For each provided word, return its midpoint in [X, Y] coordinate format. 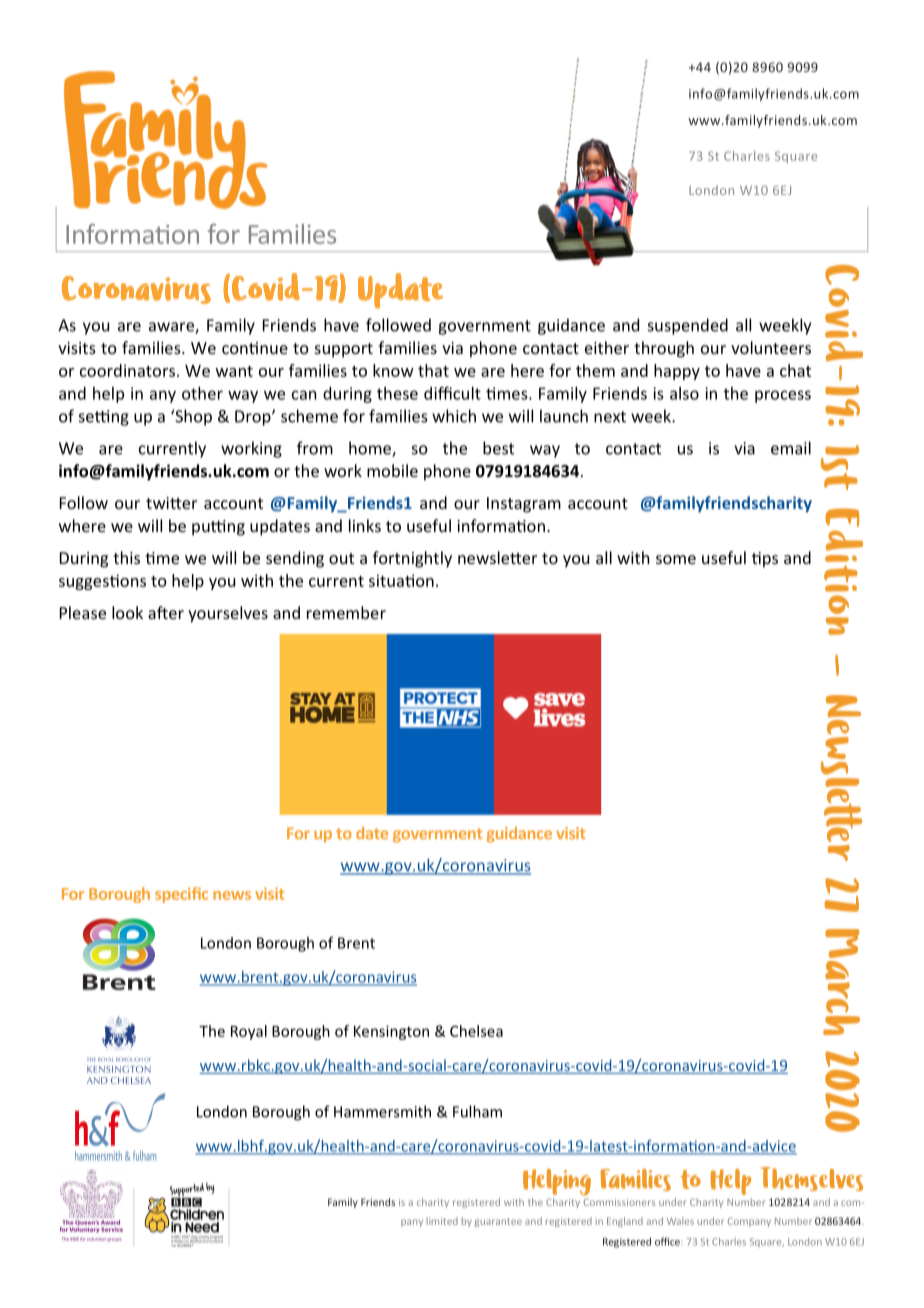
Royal [249, 1032]
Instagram [524, 505]
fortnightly [412, 559]
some [676, 559]
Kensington [391, 1032]
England [625, 1222]
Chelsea [476, 1031]
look [127, 612]
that [433, 370]
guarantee [498, 1222]
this [126, 557]
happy [677, 372]
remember [346, 612]
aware [172, 328]
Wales [680, 1221]
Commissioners [619, 1202]
